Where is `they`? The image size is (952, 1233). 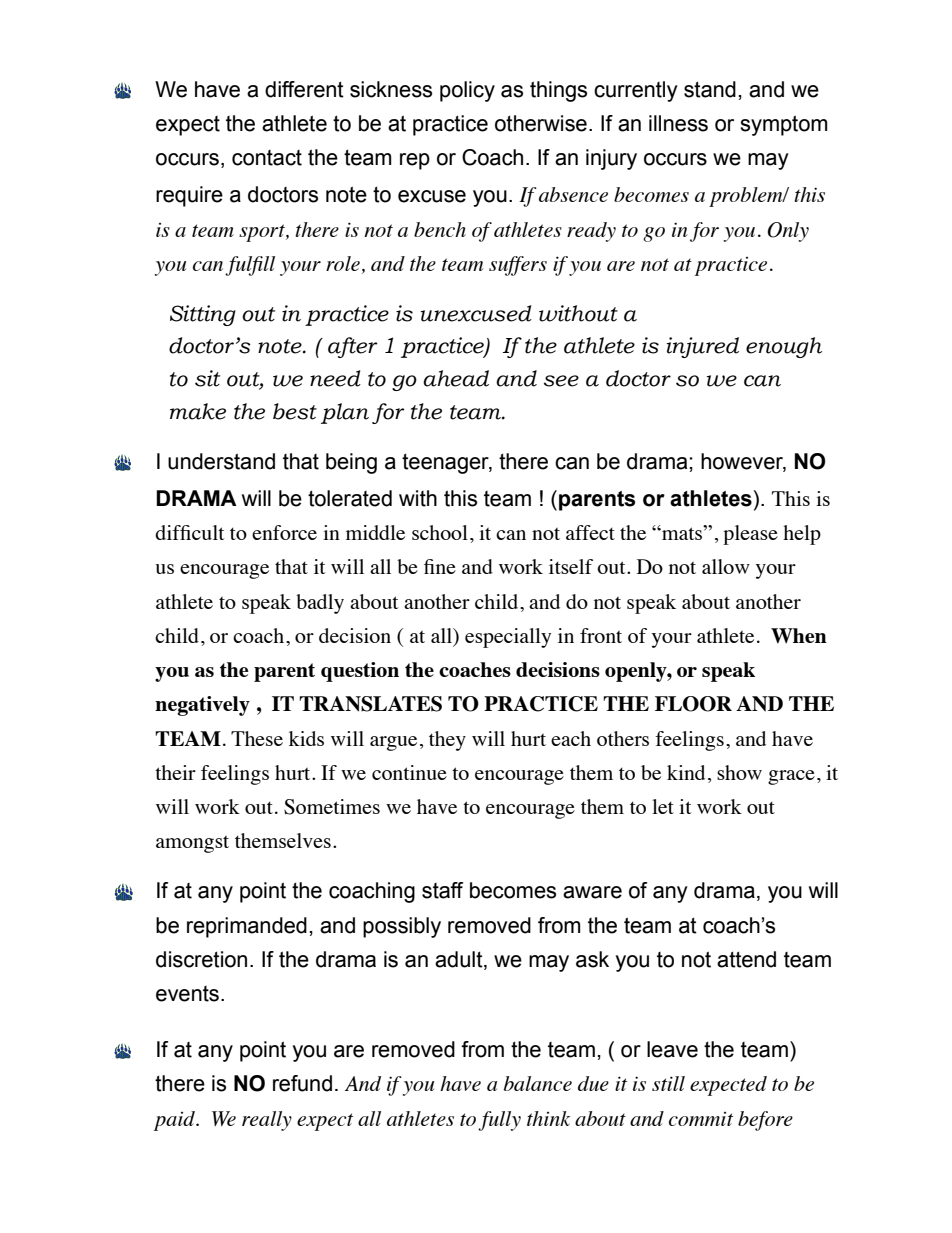
they is located at coordinates (447, 741).
